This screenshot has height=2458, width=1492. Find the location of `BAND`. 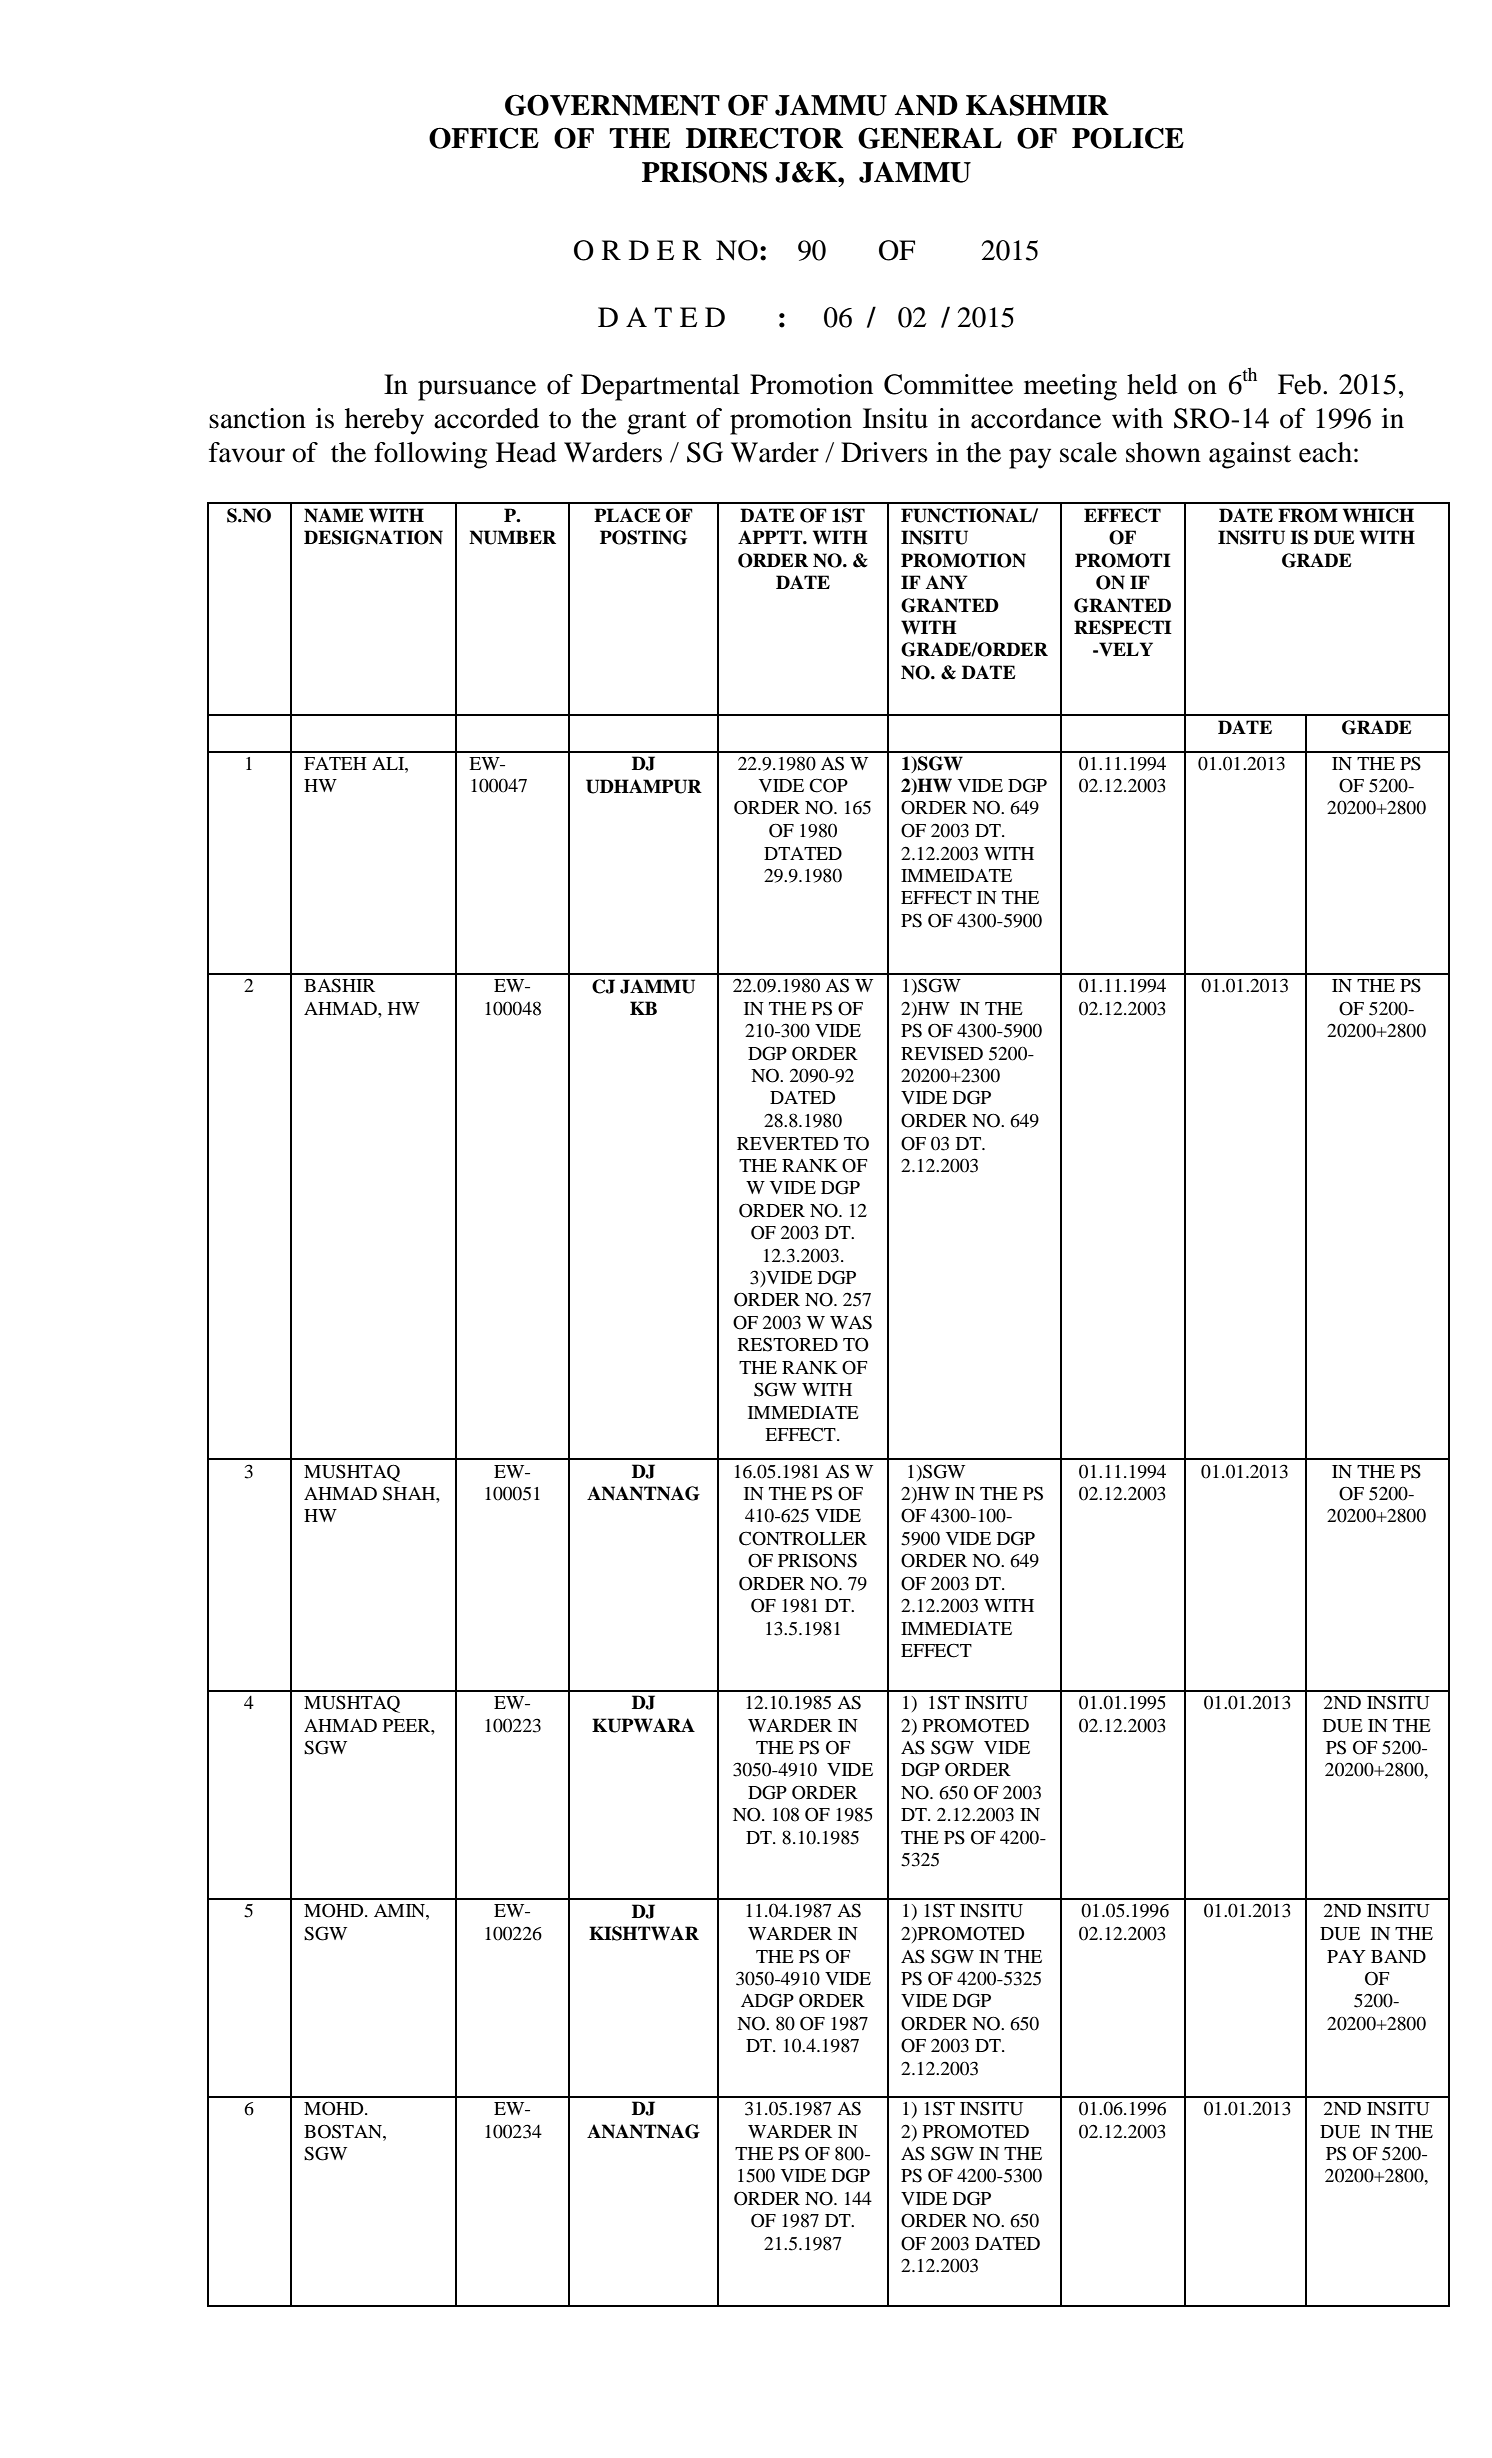

BAND is located at coordinates (1398, 1956).
